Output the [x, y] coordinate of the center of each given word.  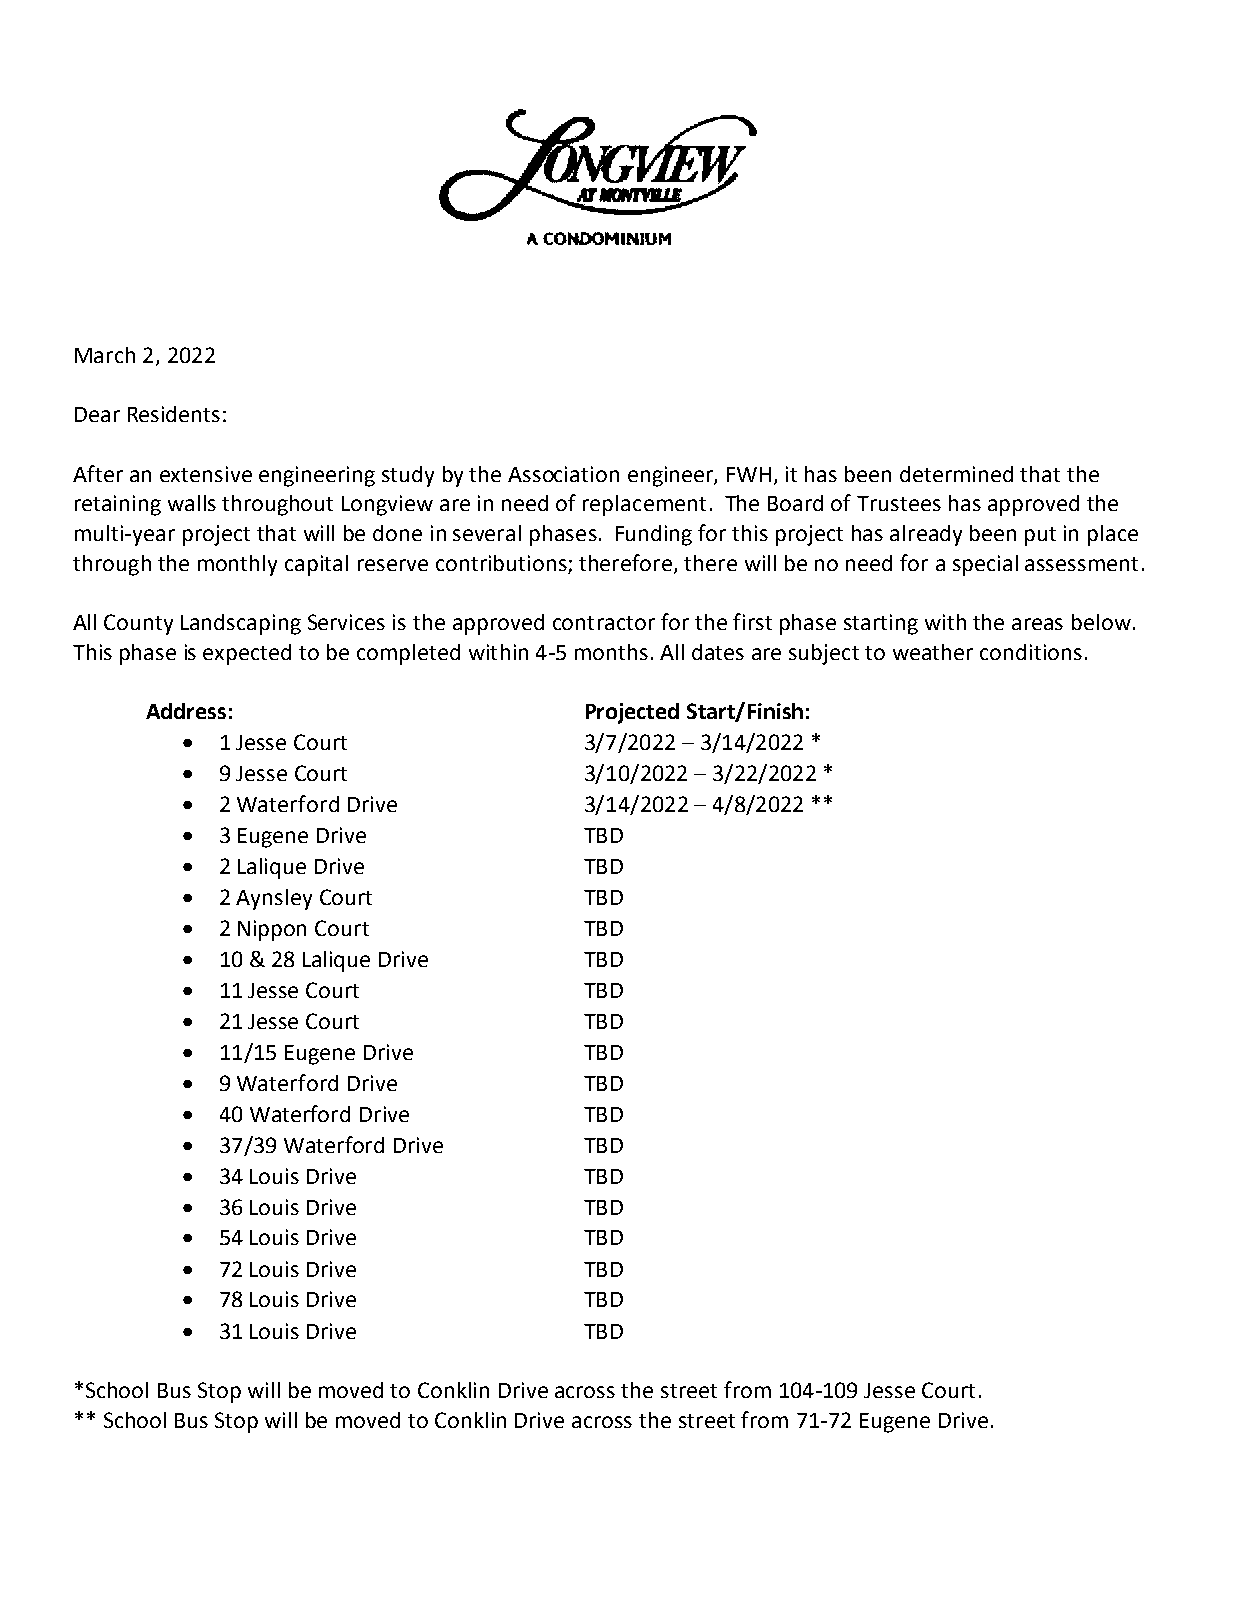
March [105, 355]
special [985, 565]
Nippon [272, 930]
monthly [237, 565]
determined [956, 474]
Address [186, 711]
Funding [654, 535]
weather [933, 652]
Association [563, 474]
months [611, 652]
